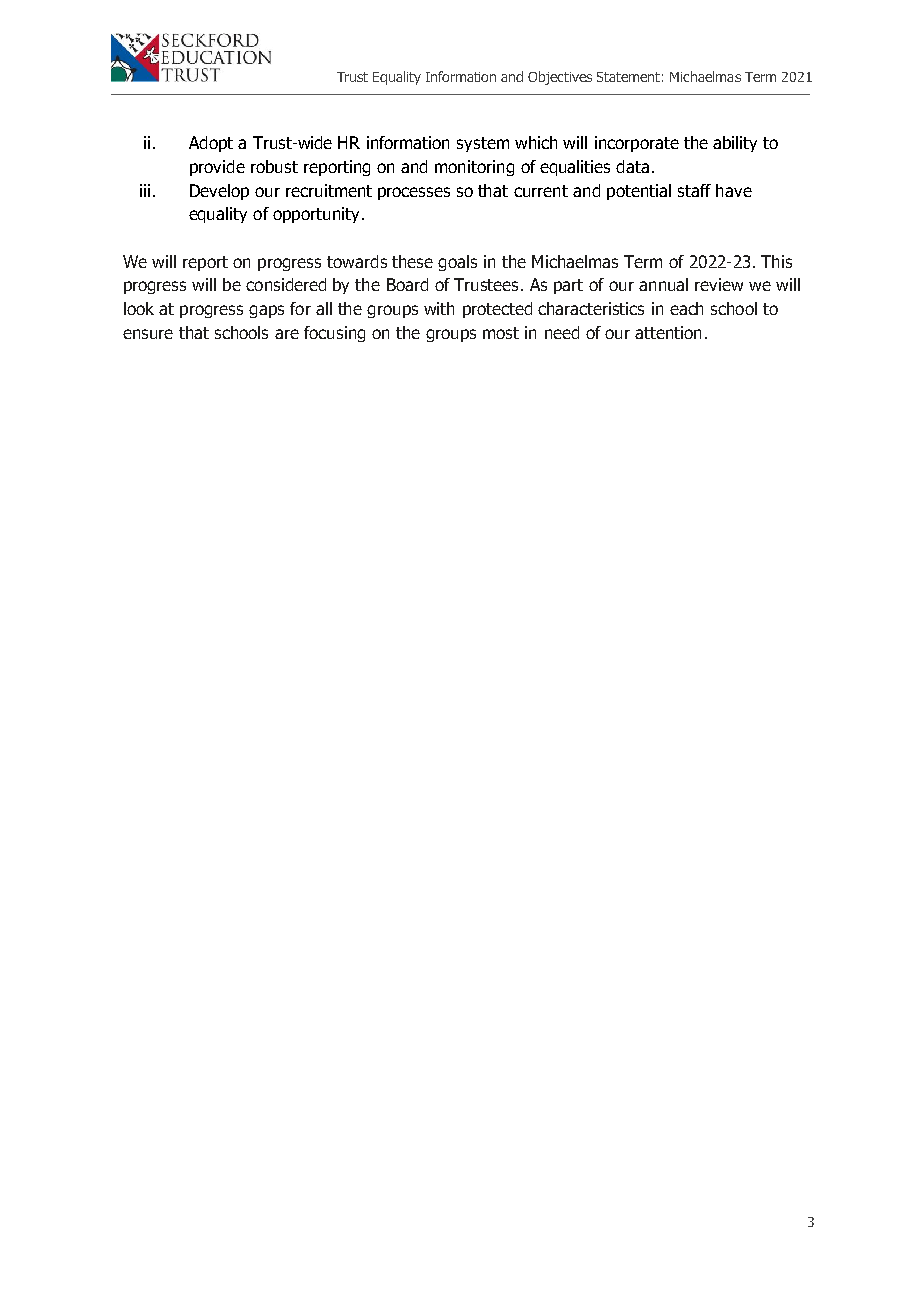 The image size is (924, 1308). What do you see at coordinates (474, 168) in the document?
I see `monitoring` at bounding box center [474, 168].
